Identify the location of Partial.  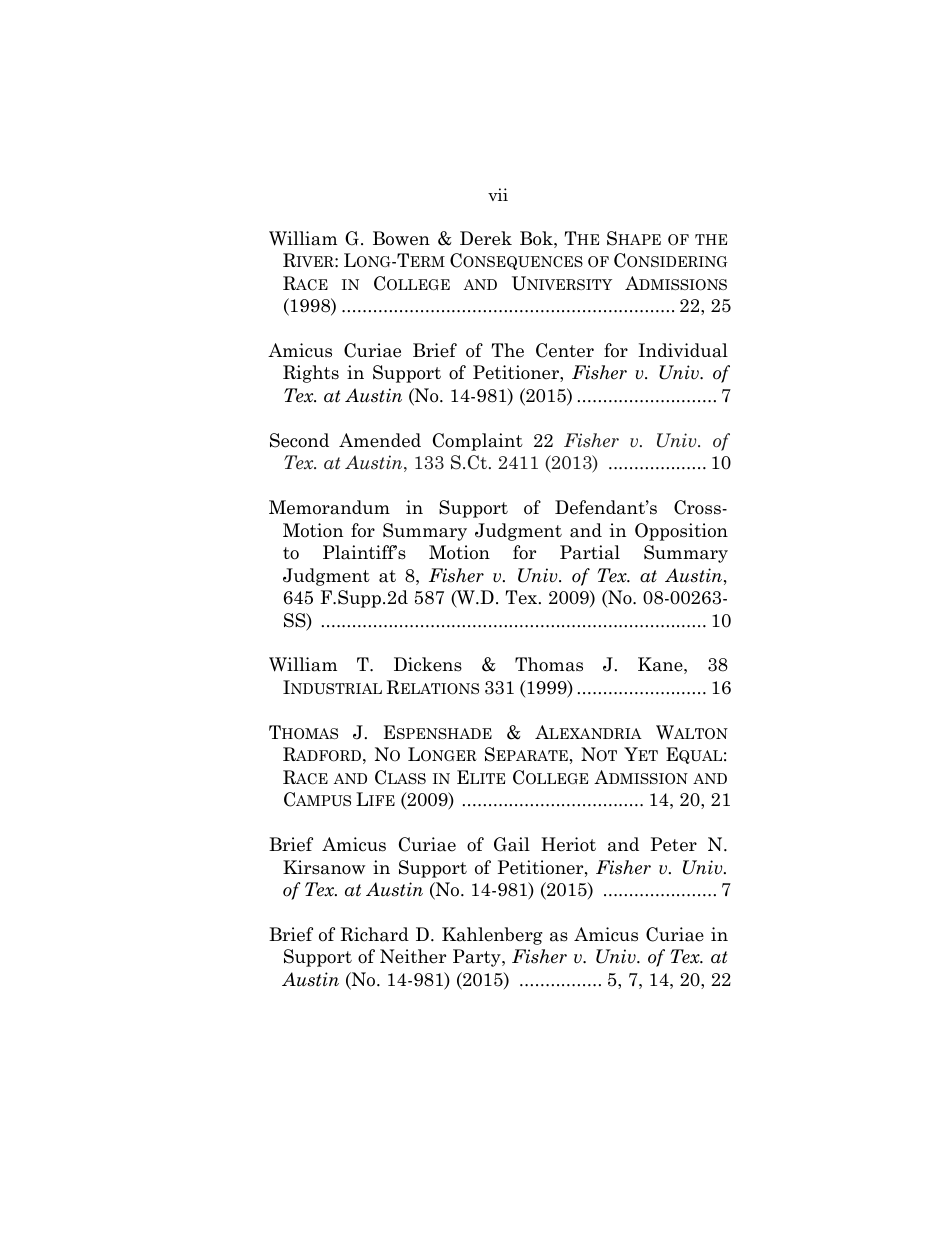
(590, 552).
